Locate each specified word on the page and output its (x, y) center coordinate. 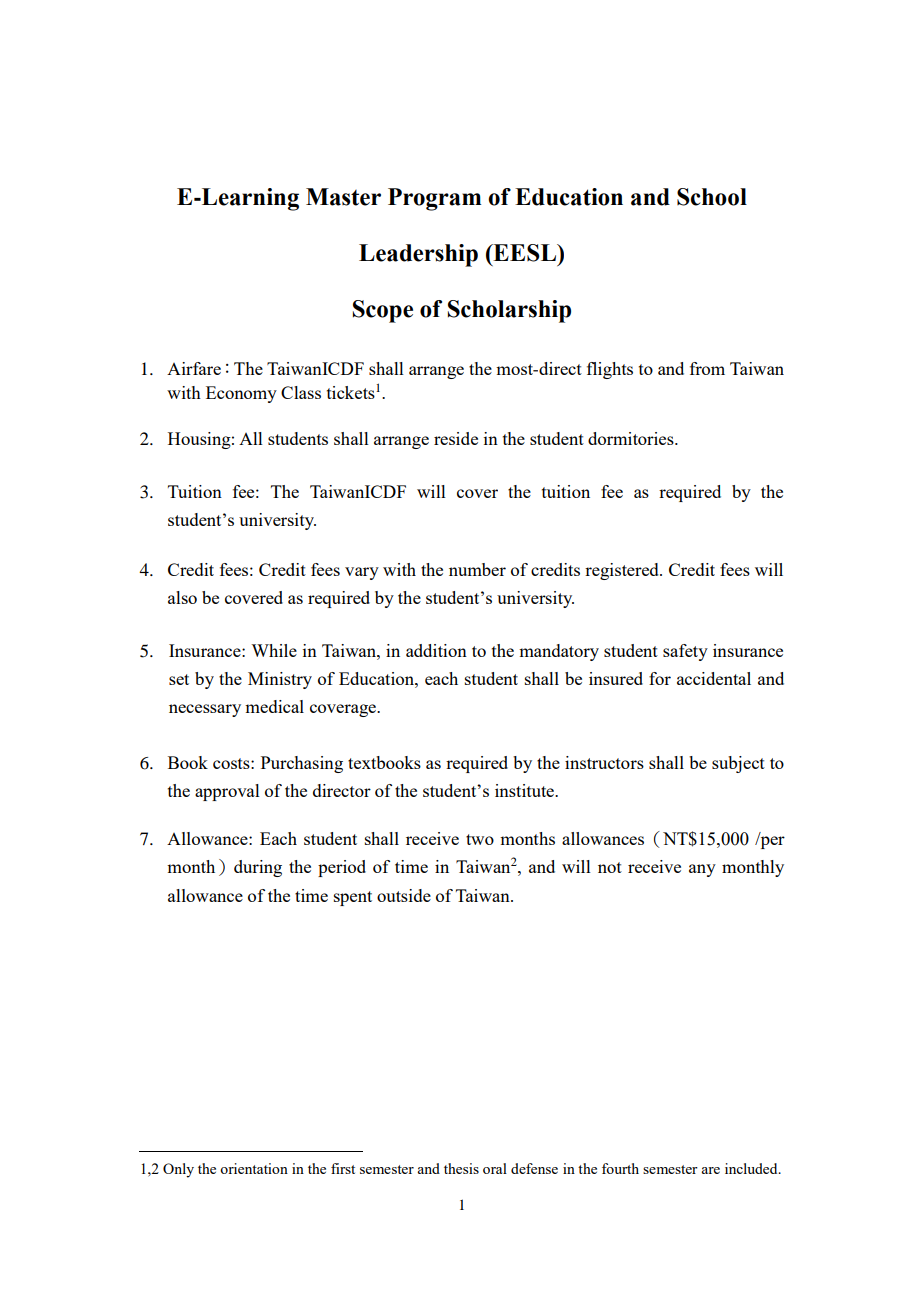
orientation (254, 1168)
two (480, 839)
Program (434, 199)
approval (227, 792)
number (477, 569)
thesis (461, 1168)
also (182, 597)
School (712, 197)
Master (343, 197)
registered (623, 571)
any (702, 870)
